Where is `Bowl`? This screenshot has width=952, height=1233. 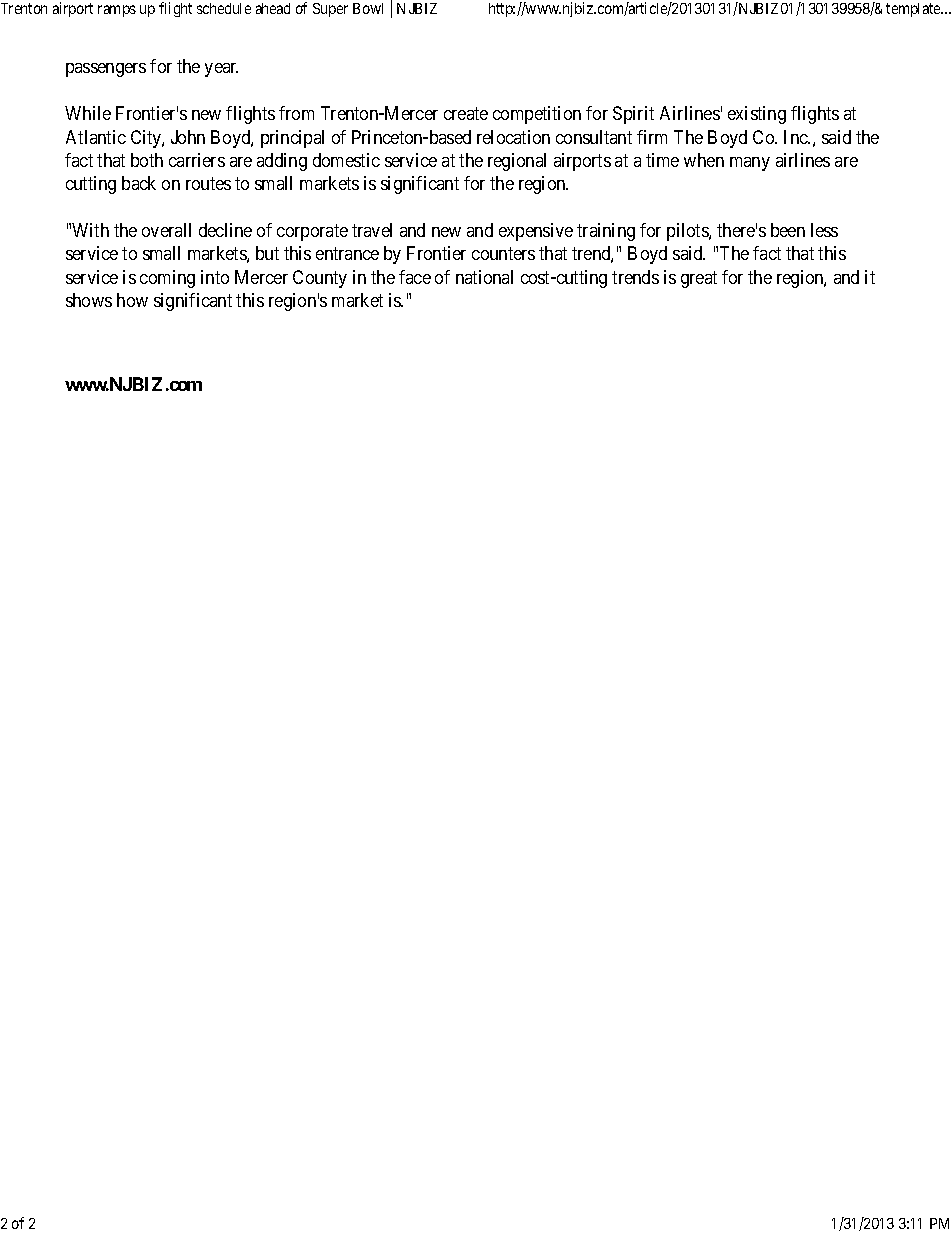
Bowl is located at coordinates (368, 8).
